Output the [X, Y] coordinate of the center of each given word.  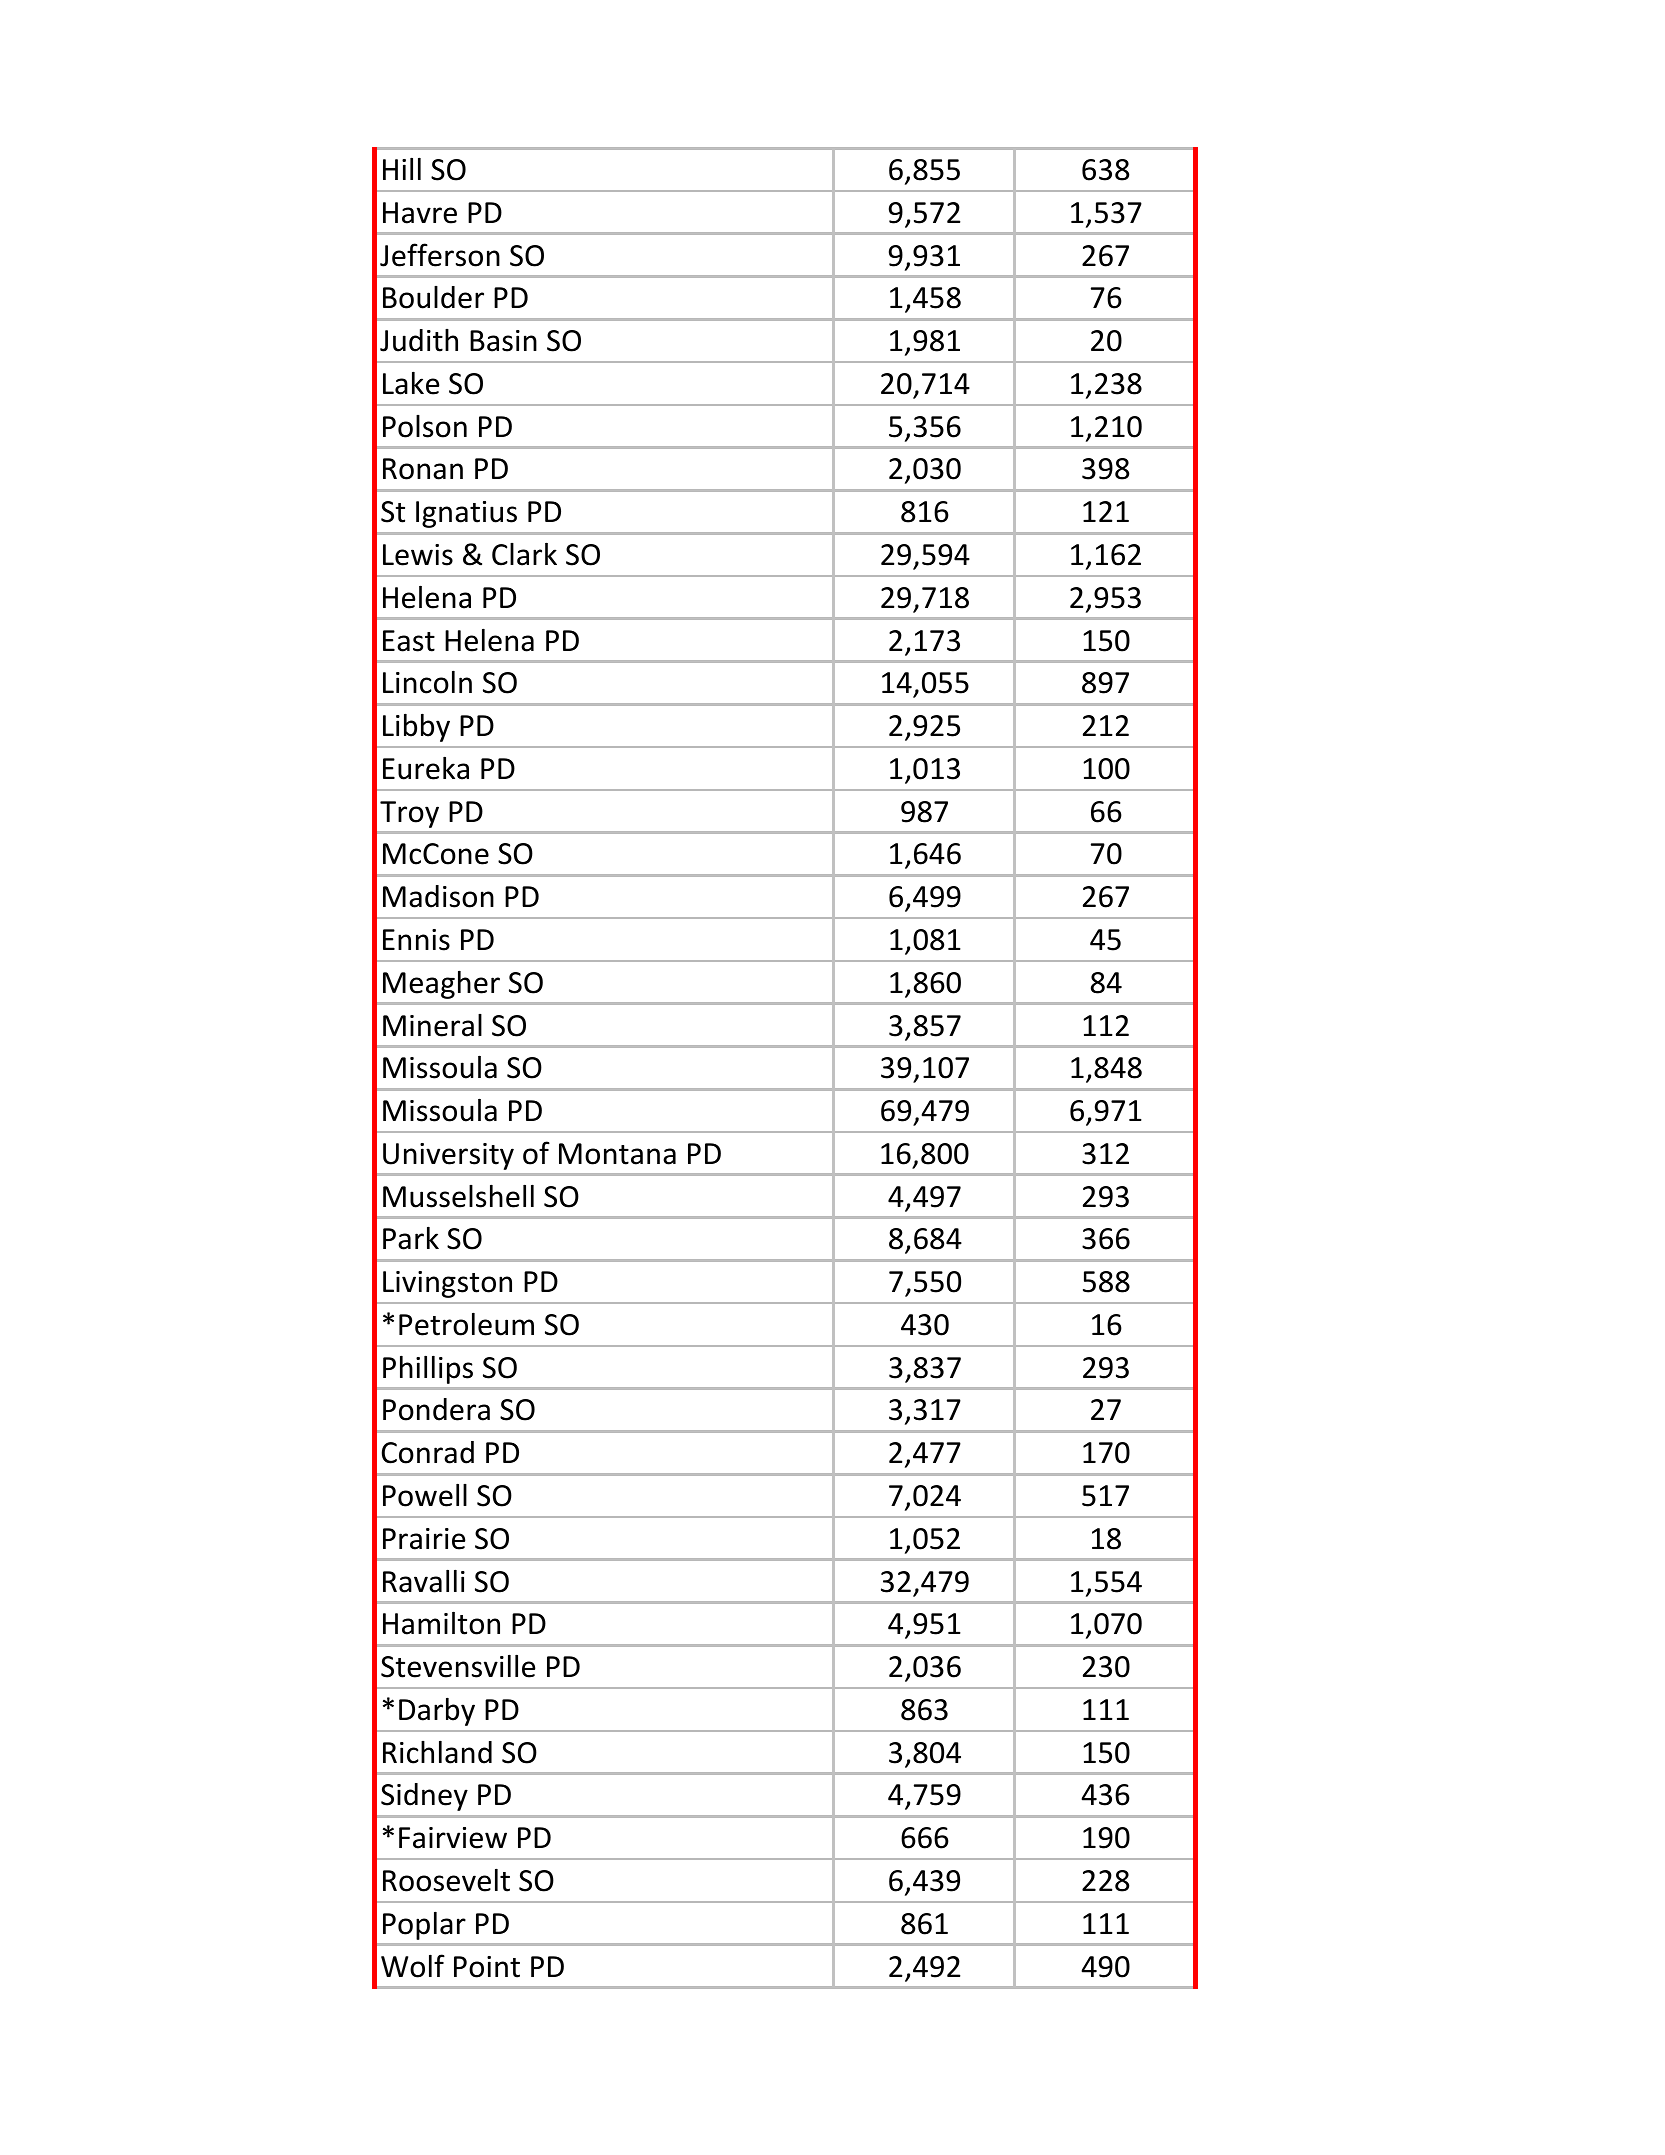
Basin [503, 341]
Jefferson [440, 255]
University [448, 1156]
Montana [617, 1154]
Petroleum [466, 1324]
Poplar [424, 1926]
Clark [524, 554]
